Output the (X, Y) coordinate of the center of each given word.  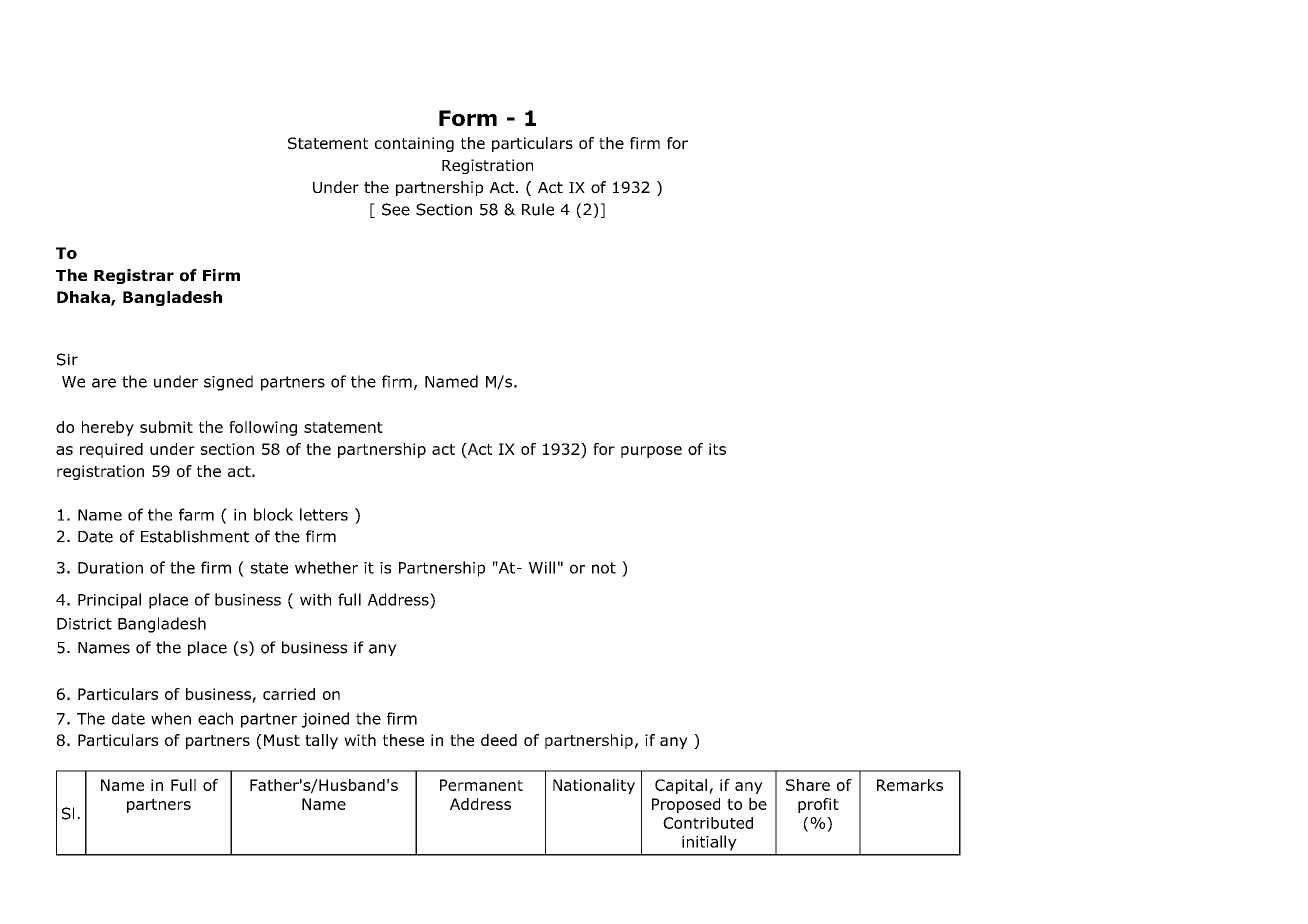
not (604, 568)
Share (808, 785)
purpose (651, 452)
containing (414, 144)
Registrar (134, 276)
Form (468, 118)
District (84, 624)
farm (196, 514)
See (396, 209)
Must (282, 740)
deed (499, 740)
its (717, 449)
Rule (538, 209)
